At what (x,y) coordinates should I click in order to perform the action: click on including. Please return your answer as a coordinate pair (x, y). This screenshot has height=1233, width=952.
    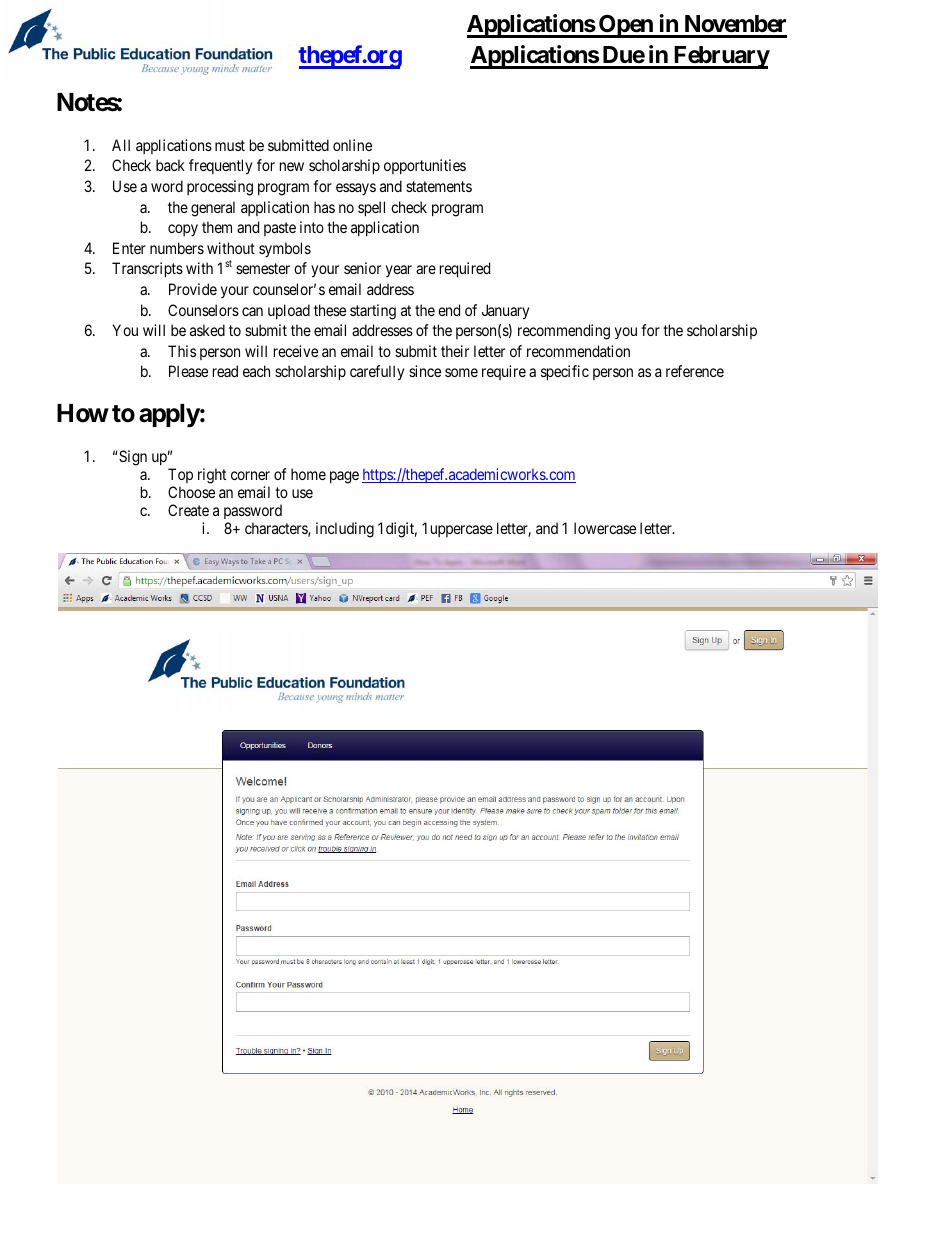
    Looking at the image, I should click on (345, 530).
